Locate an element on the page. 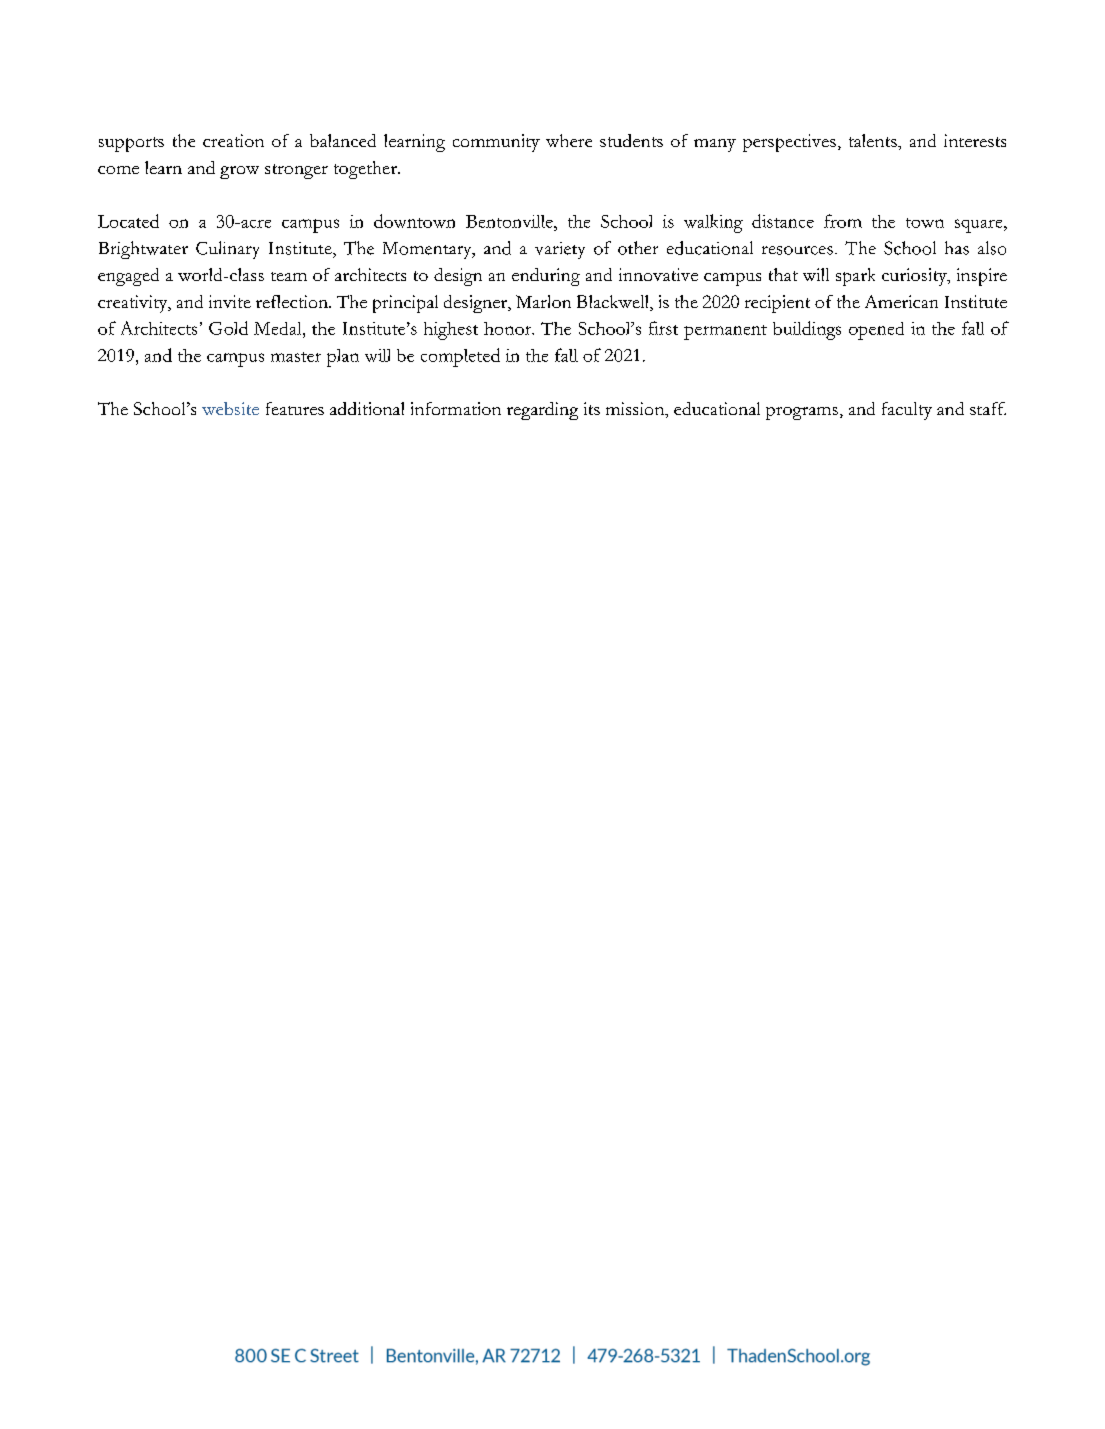 The height and width of the page is (1429, 1105). curiosity is located at coordinates (915, 277).
